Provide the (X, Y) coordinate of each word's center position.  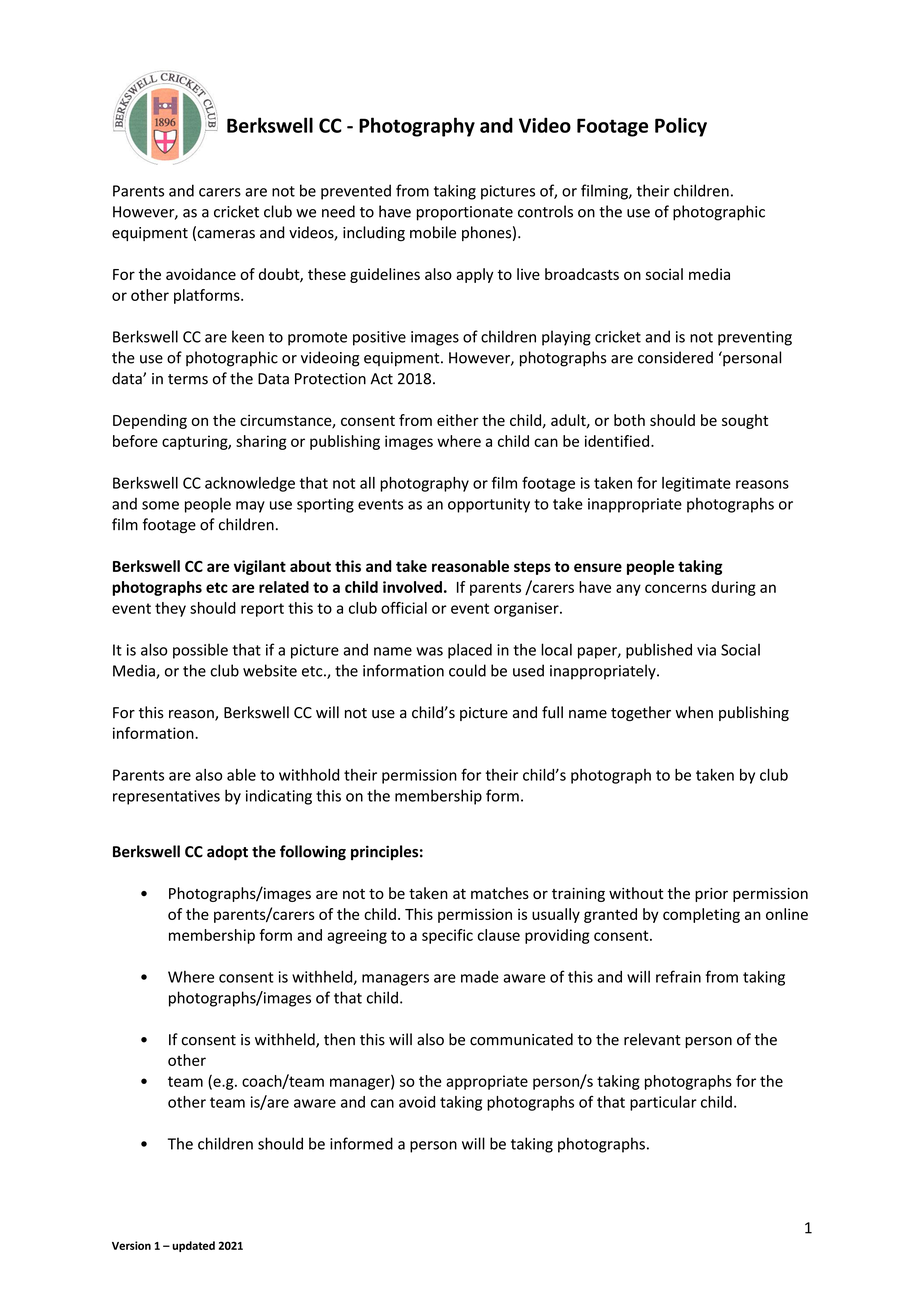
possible (200, 651)
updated (193, 1246)
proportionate (465, 213)
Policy (681, 127)
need (338, 211)
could (467, 670)
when (694, 712)
